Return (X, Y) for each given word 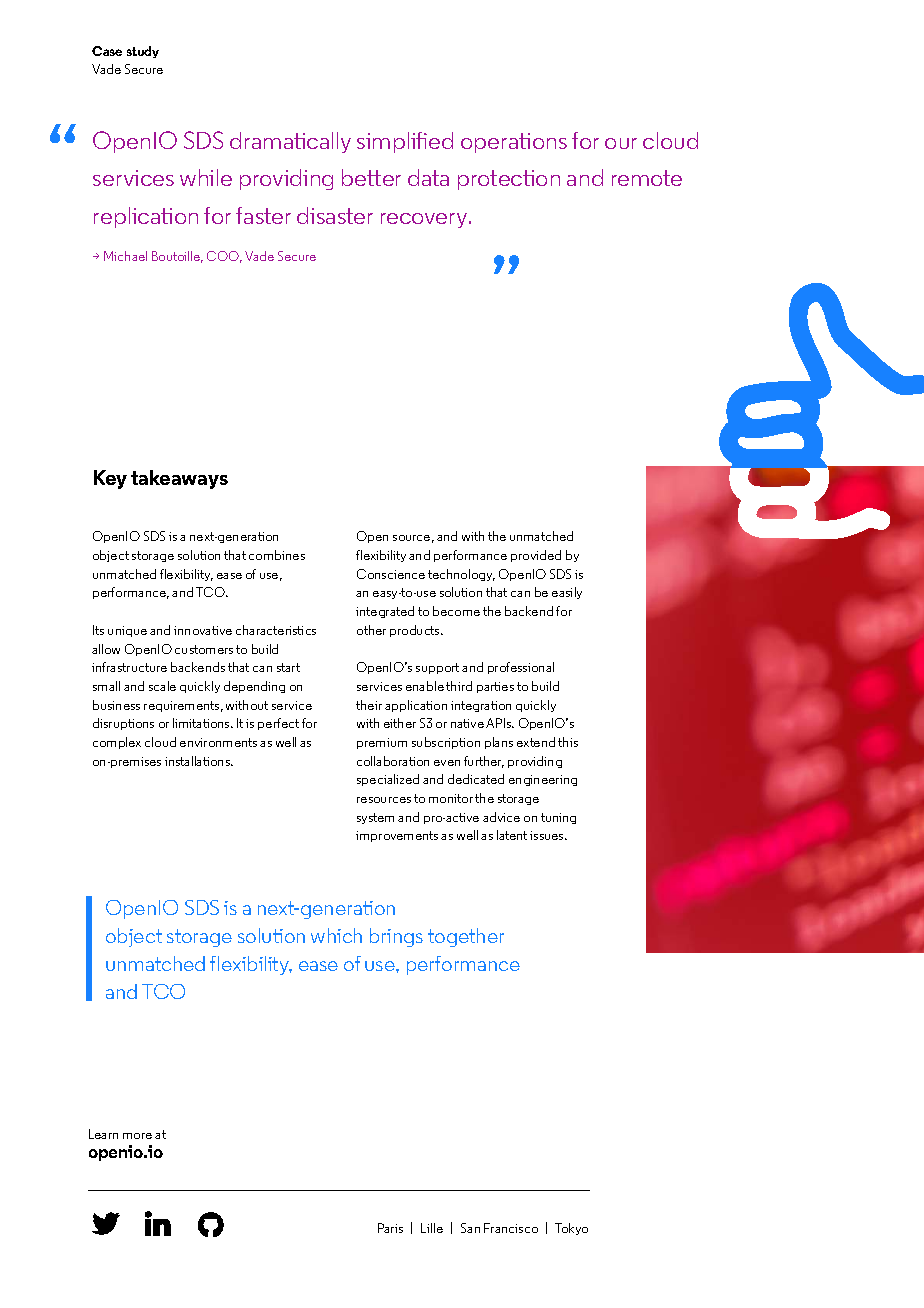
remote (647, 178)
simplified (405, 142)
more (137, 1136)
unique (127, 631)
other (371, 630)
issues (548, 835)
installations (198, 761)
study (143, 52)
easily (567, 593)
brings (396, 937)
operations (514, 143)
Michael (125, 256)
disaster (335, 215)
